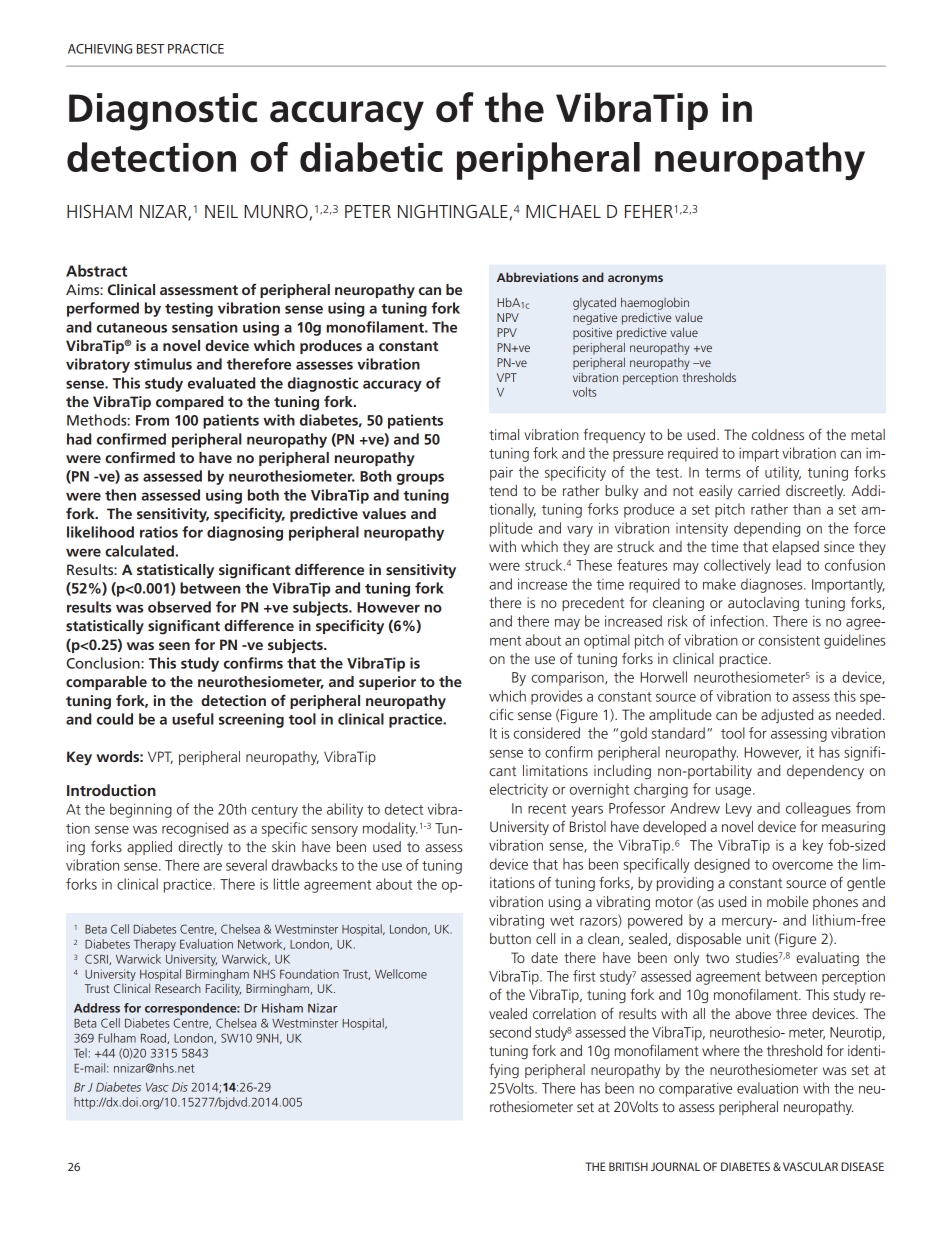 The width and height of the screenshot is (952, 1235). What do you see at coordinates (141, 810) in the screenshot?
I see `beginning` at bounding box center [141, 810].
